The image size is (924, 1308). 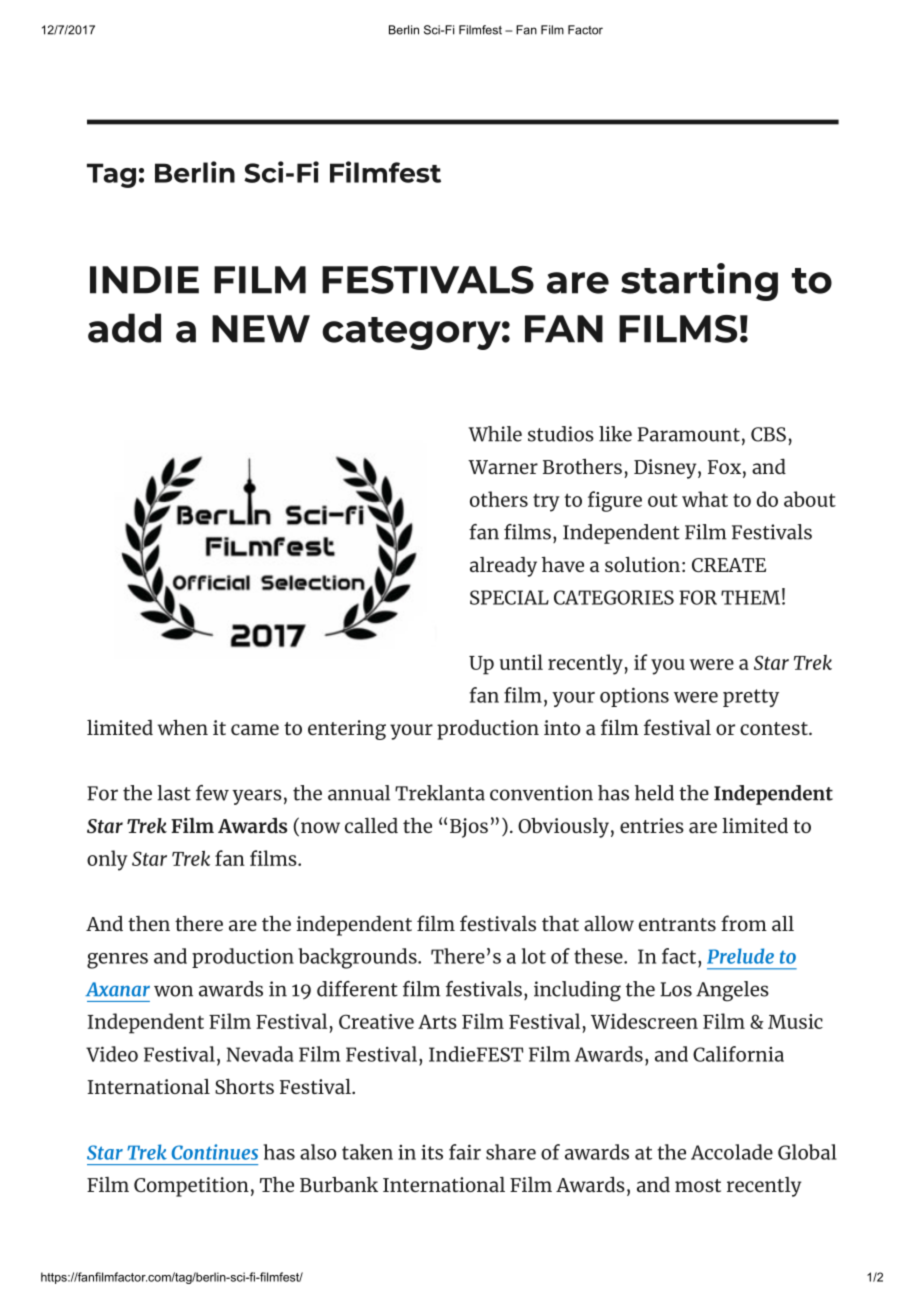 I want to click on fair, so click(x=465, y=1152).
